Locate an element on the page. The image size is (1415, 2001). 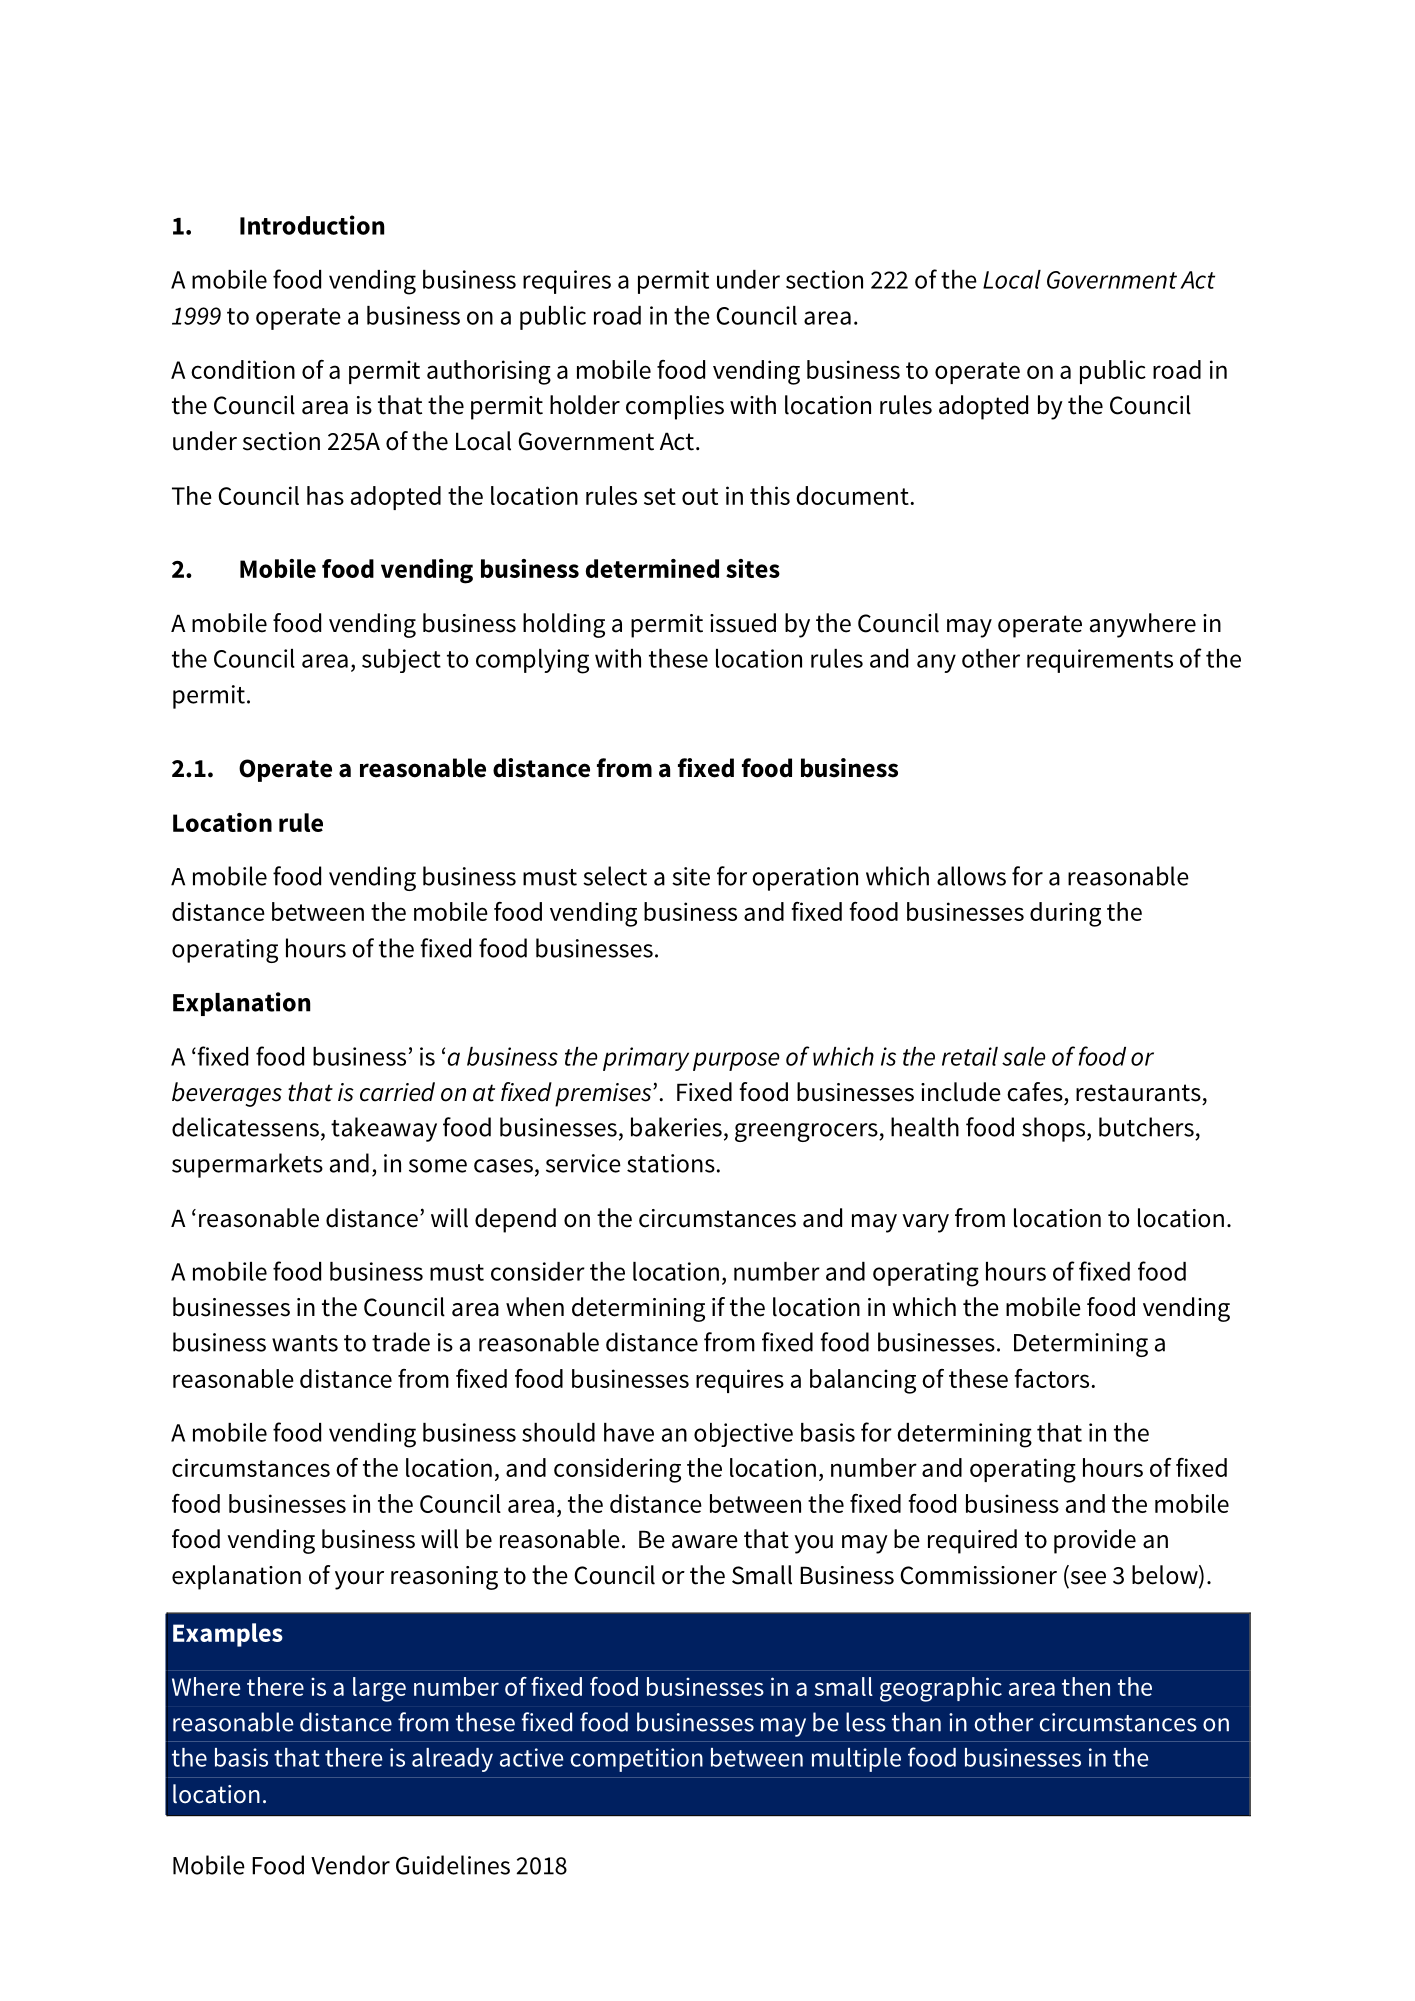
primary is located at coordinates (646, 1059).
